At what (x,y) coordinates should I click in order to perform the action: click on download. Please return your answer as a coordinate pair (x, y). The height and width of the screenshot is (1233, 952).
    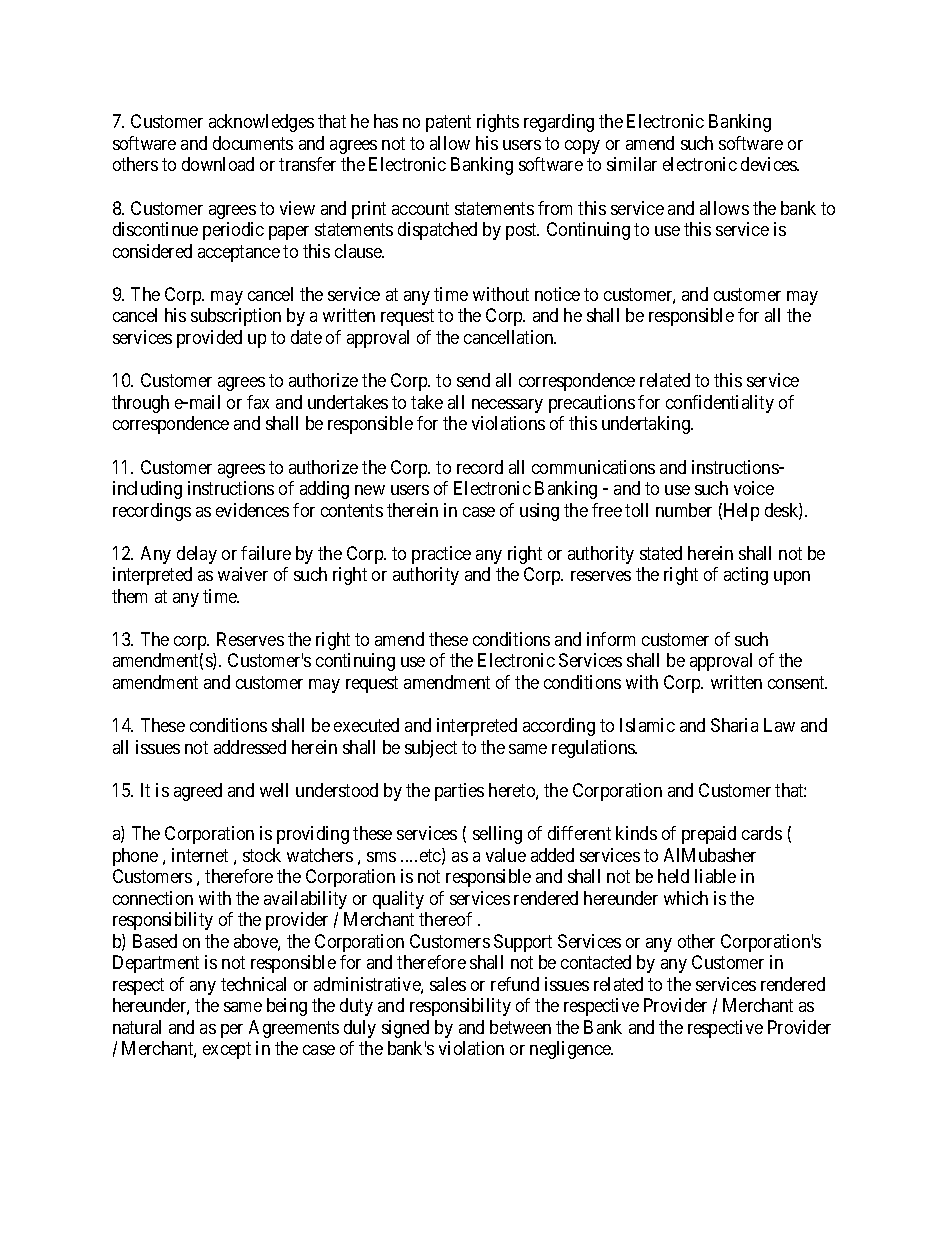
    Looking at the image, I should click on (218, 164).
